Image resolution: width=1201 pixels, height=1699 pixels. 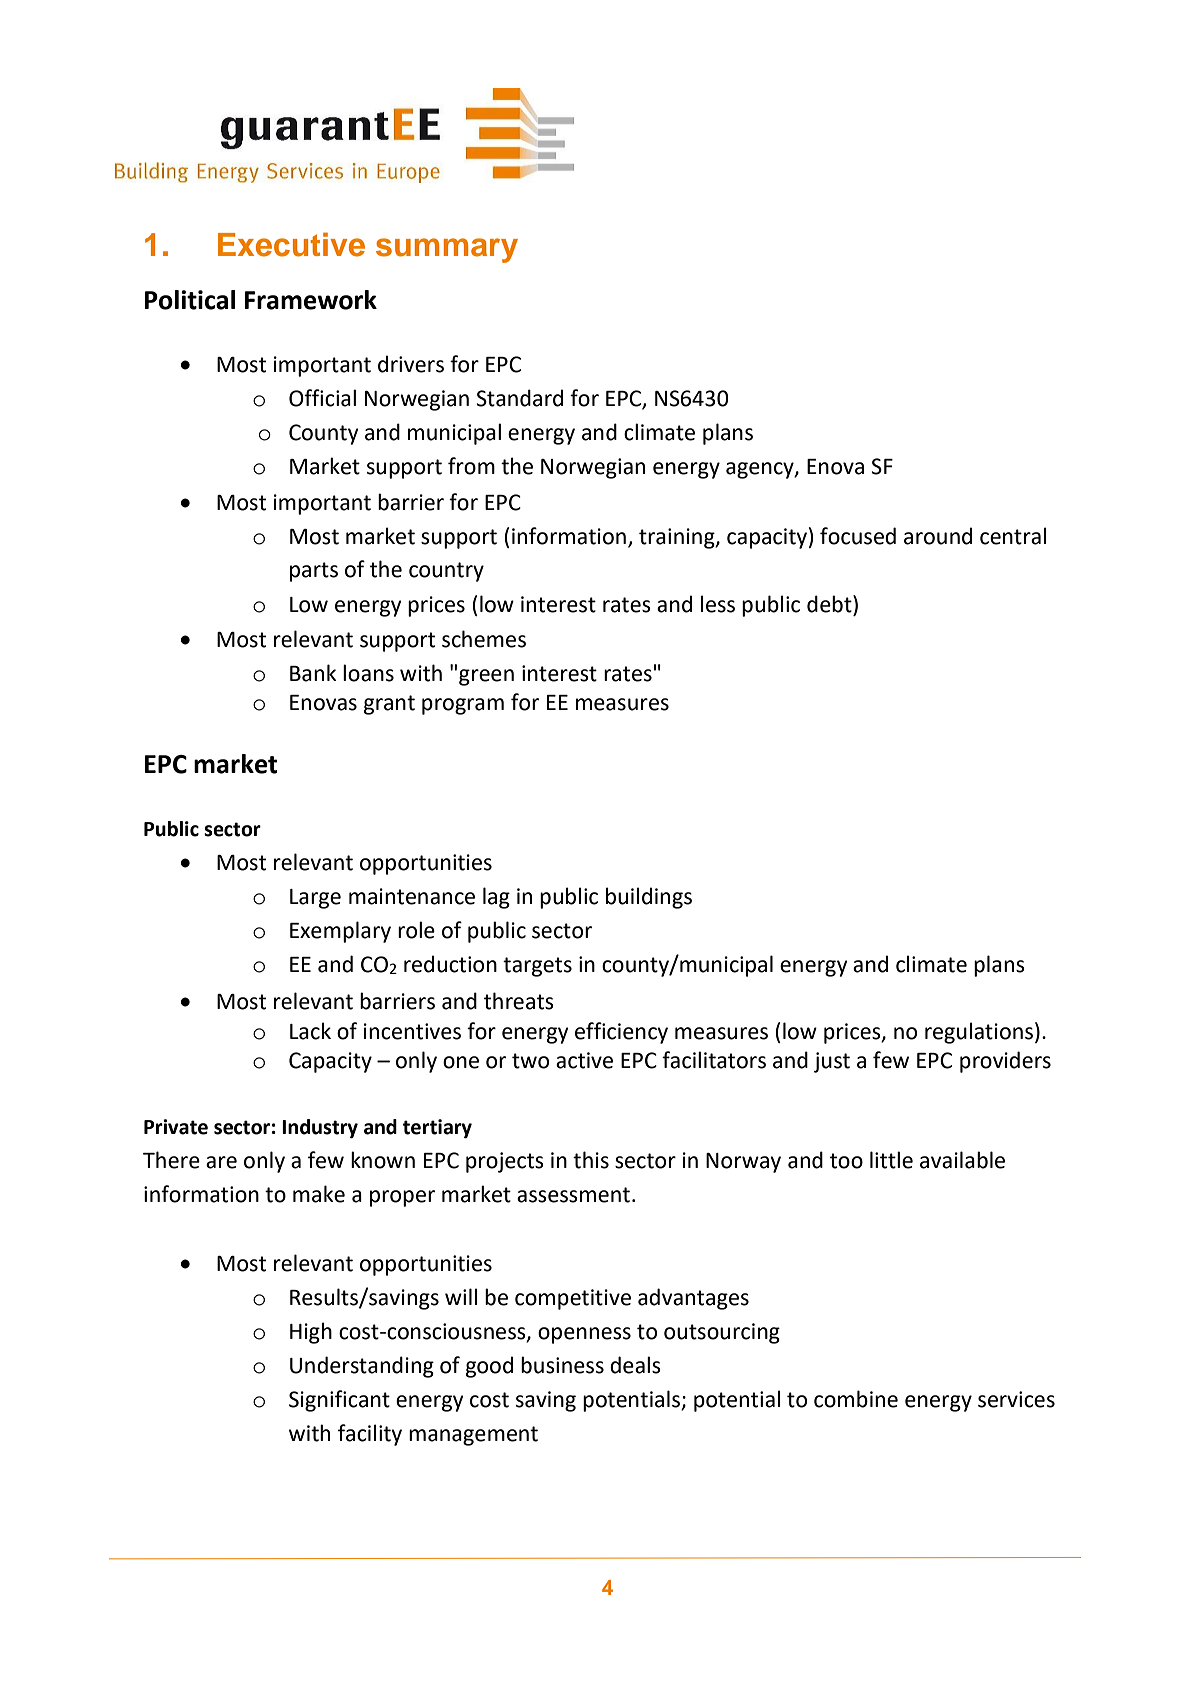 What do you see at coordinates (979, 1033) in the screenshot?
I see `regulations` at bounding box center [979, 1033].
